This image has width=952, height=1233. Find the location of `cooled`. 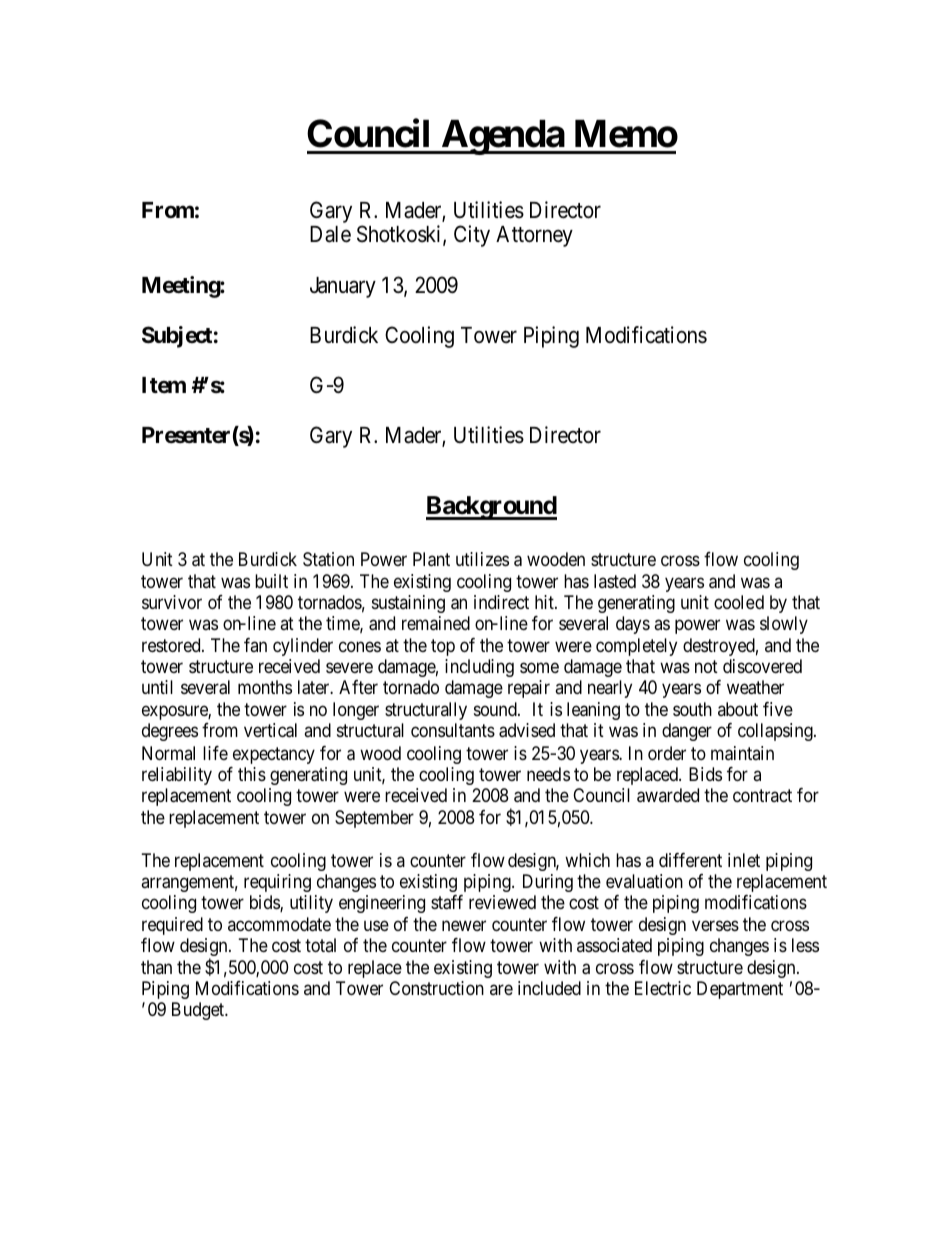

cooled is located at coordinates (739, 602).
